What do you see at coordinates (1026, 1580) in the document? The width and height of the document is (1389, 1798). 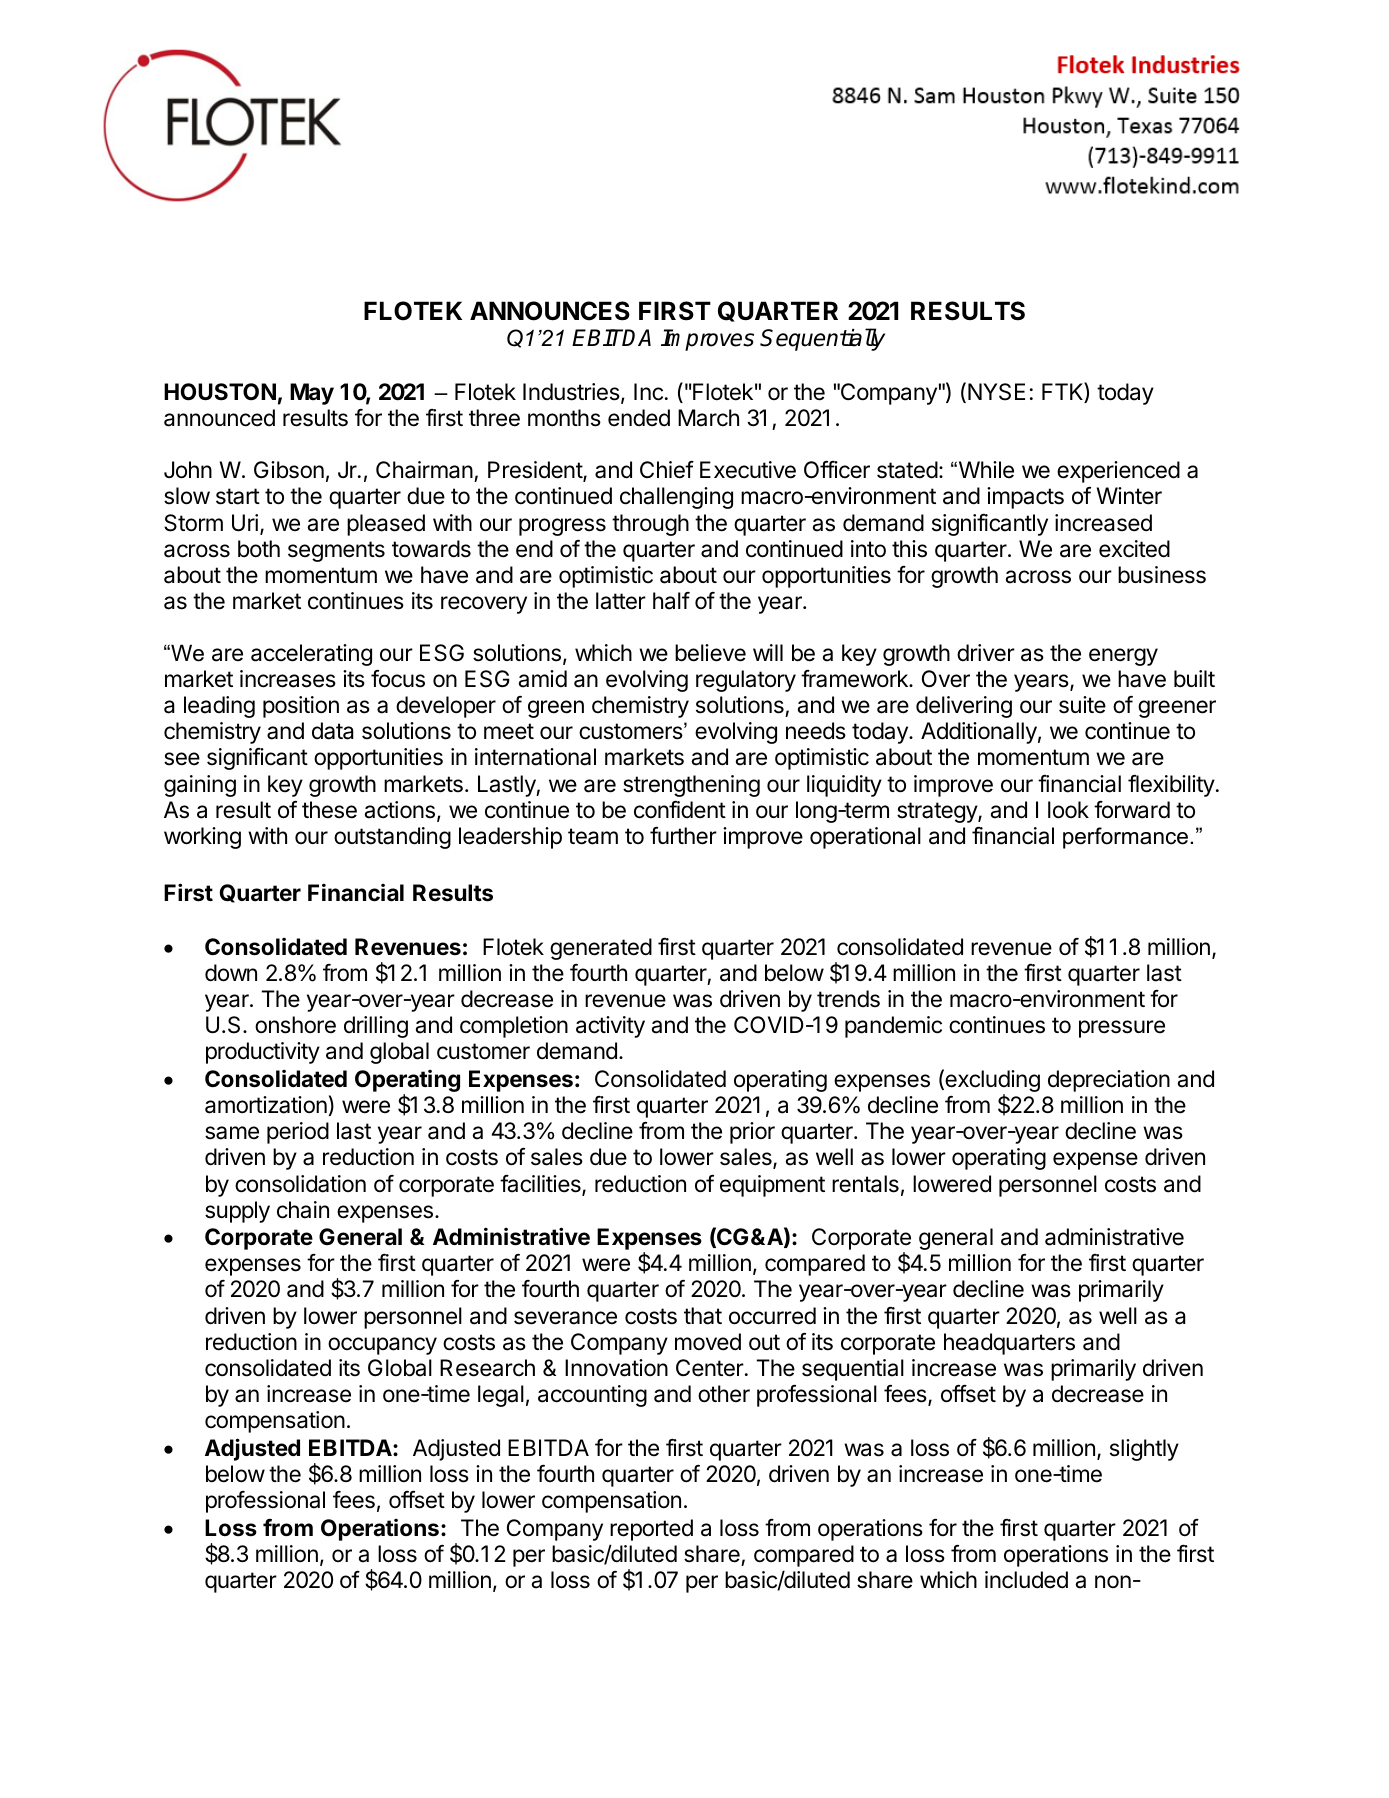 I see `included` at bounding box center [1026, 1580].
